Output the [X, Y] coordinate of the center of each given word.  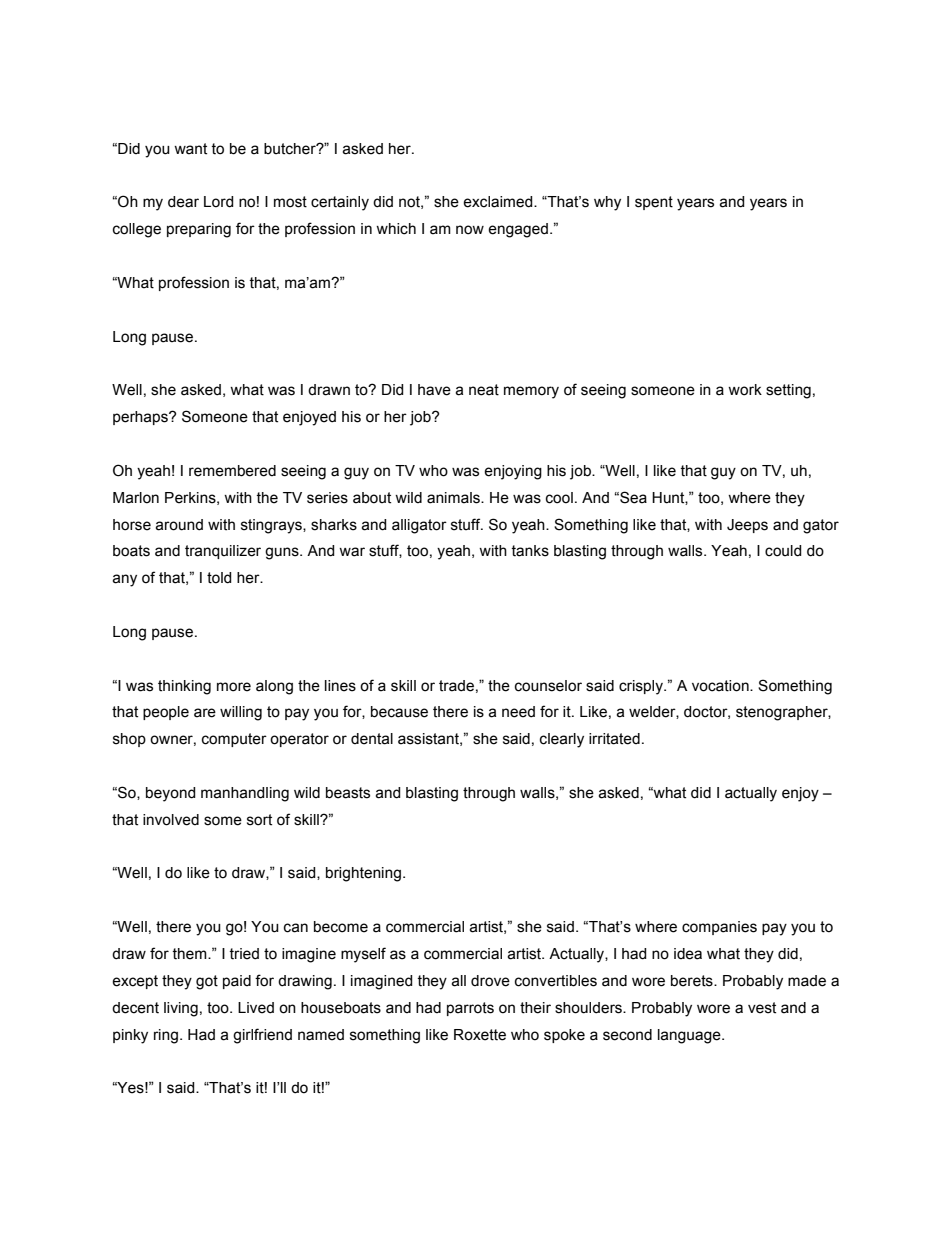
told [219, 578]
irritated [614, 739]
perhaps [141, 418]
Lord [219, 202]
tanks [530, 551]
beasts [348, 793]
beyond [171, 794]
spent [654, 203]
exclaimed [499, 202]
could [783, 551]
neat [484, 390]
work [745, 390]
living [181, 1009]
